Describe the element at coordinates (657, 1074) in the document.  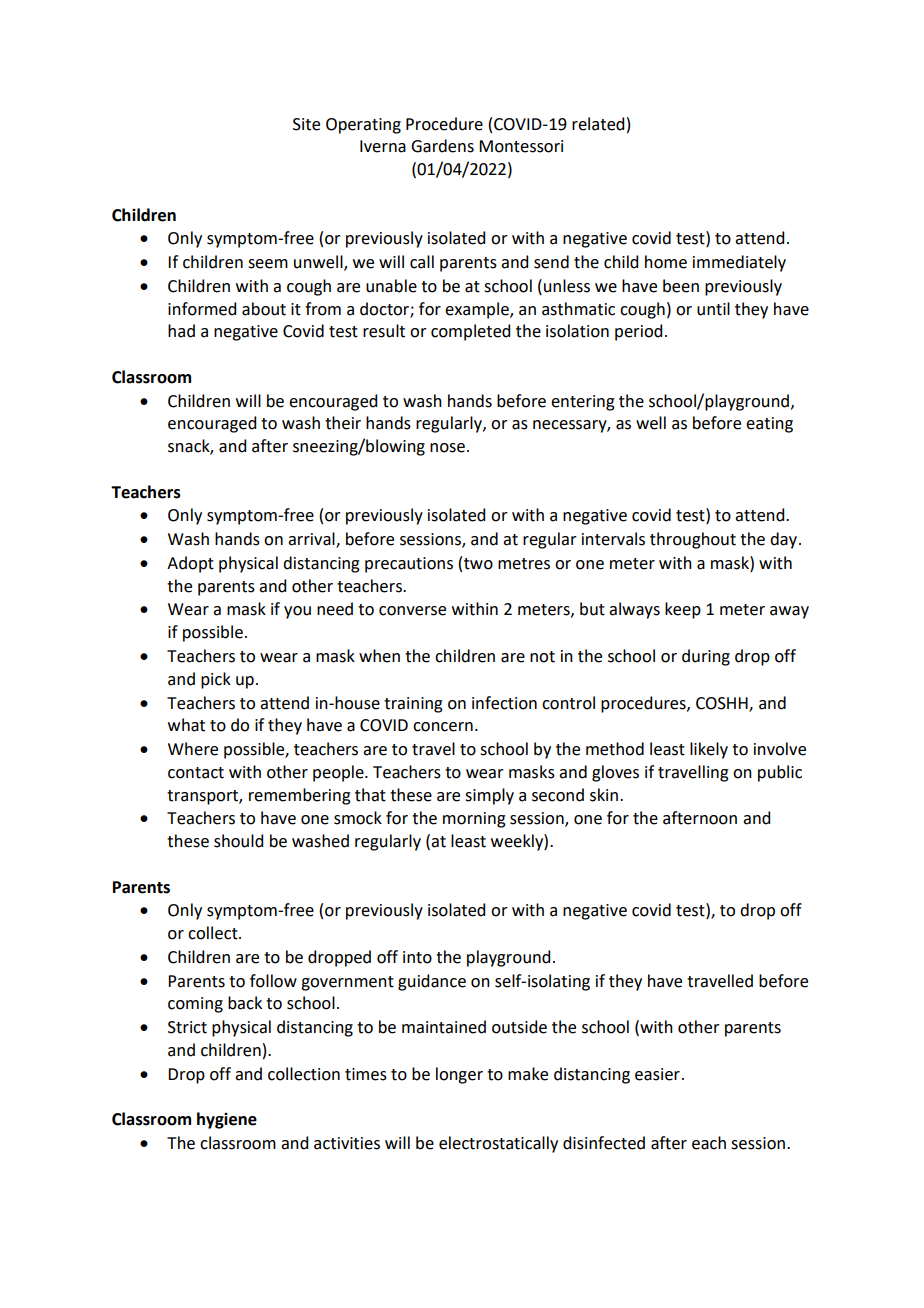
I see `easier` at that location.
